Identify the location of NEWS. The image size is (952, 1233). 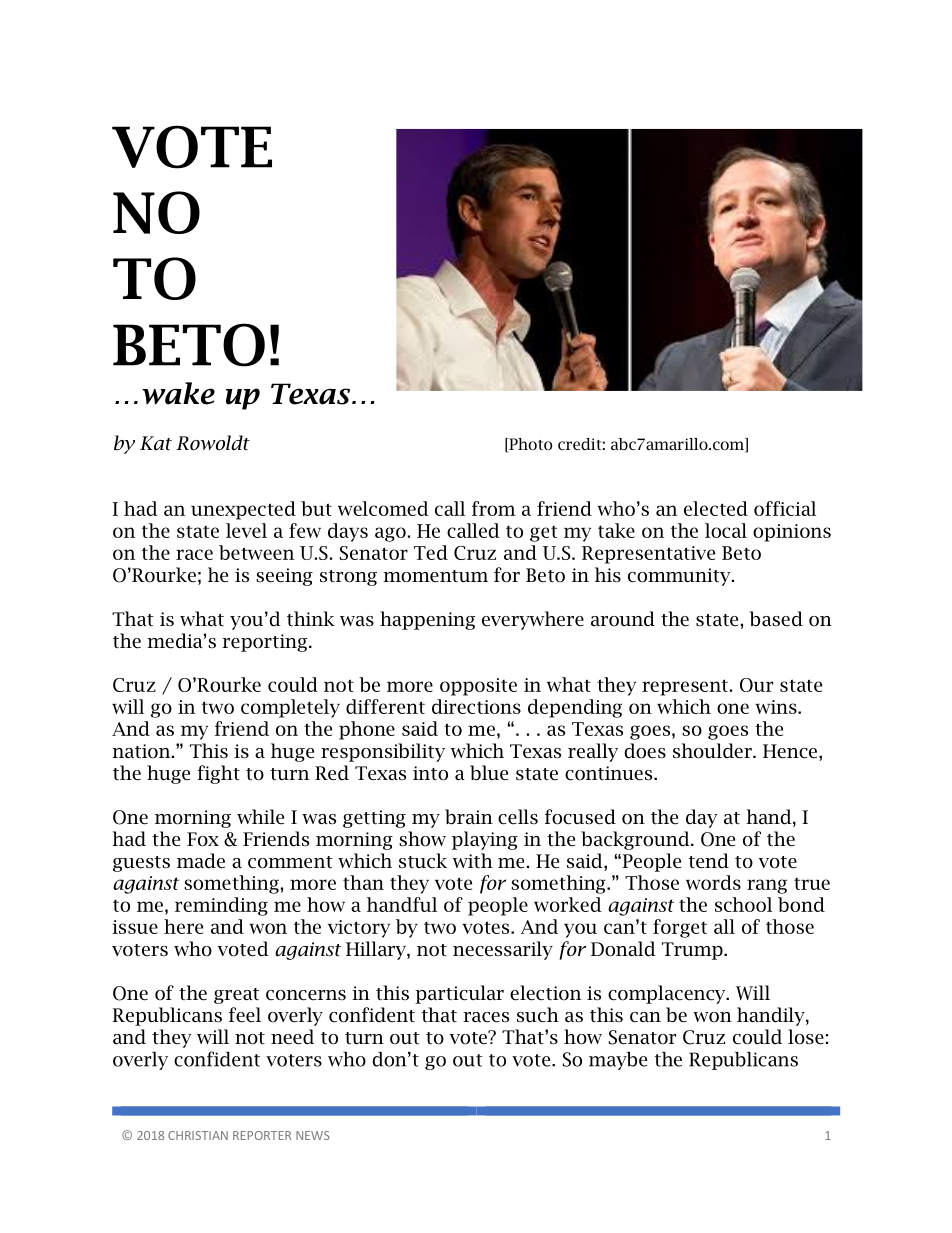
(313, 1135).
